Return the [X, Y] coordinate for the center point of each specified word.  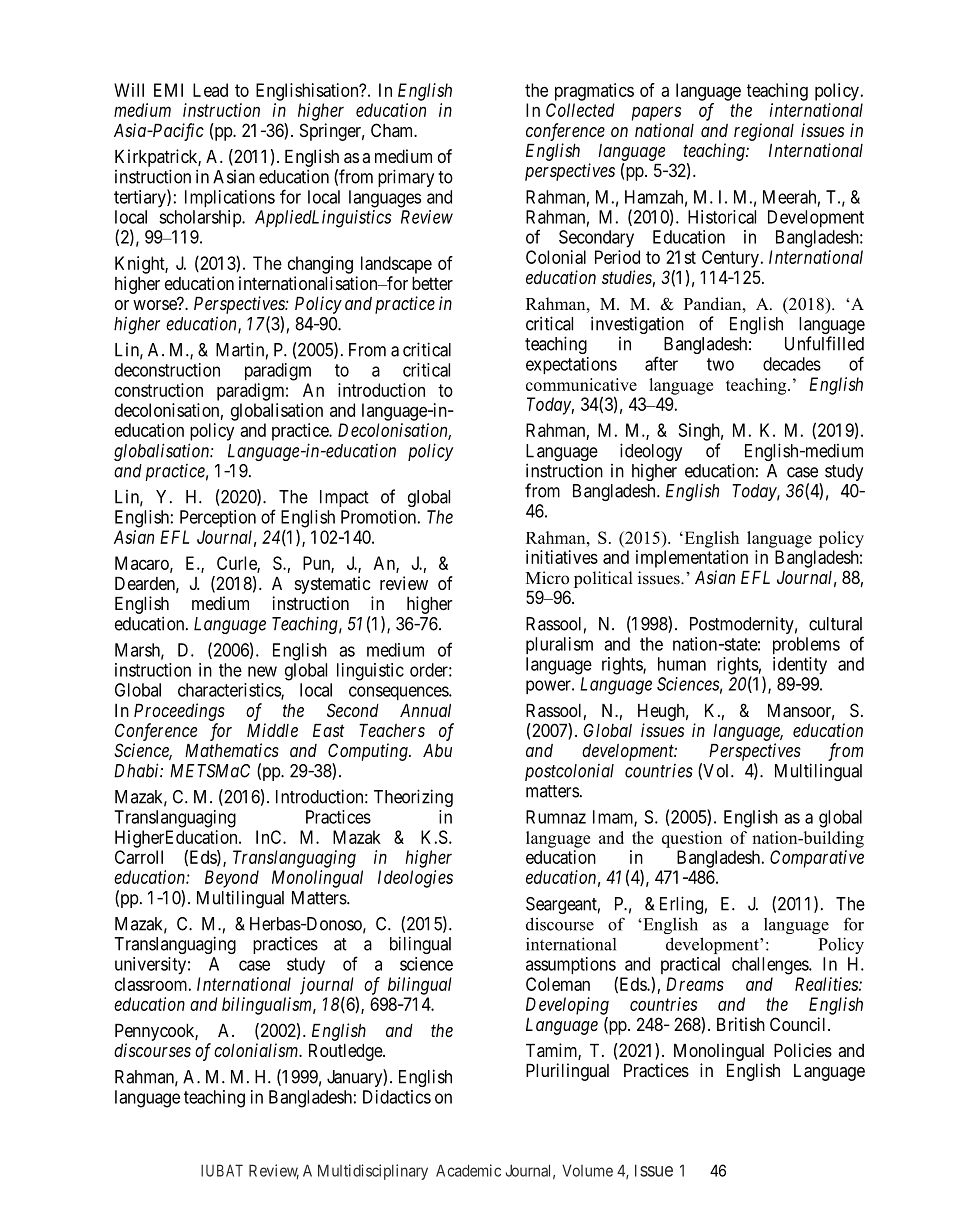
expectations [571, 366]
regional [764, 132]
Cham [393, 130]
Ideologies [415, 879]
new [262, 671]
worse [156, 304]
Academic [468, 1170]
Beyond [232, 879]
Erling [681, 905]
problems [806, 646]
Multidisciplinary [373, 1172]
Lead [210, 90]
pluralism [559, 645]
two [720, 364]
